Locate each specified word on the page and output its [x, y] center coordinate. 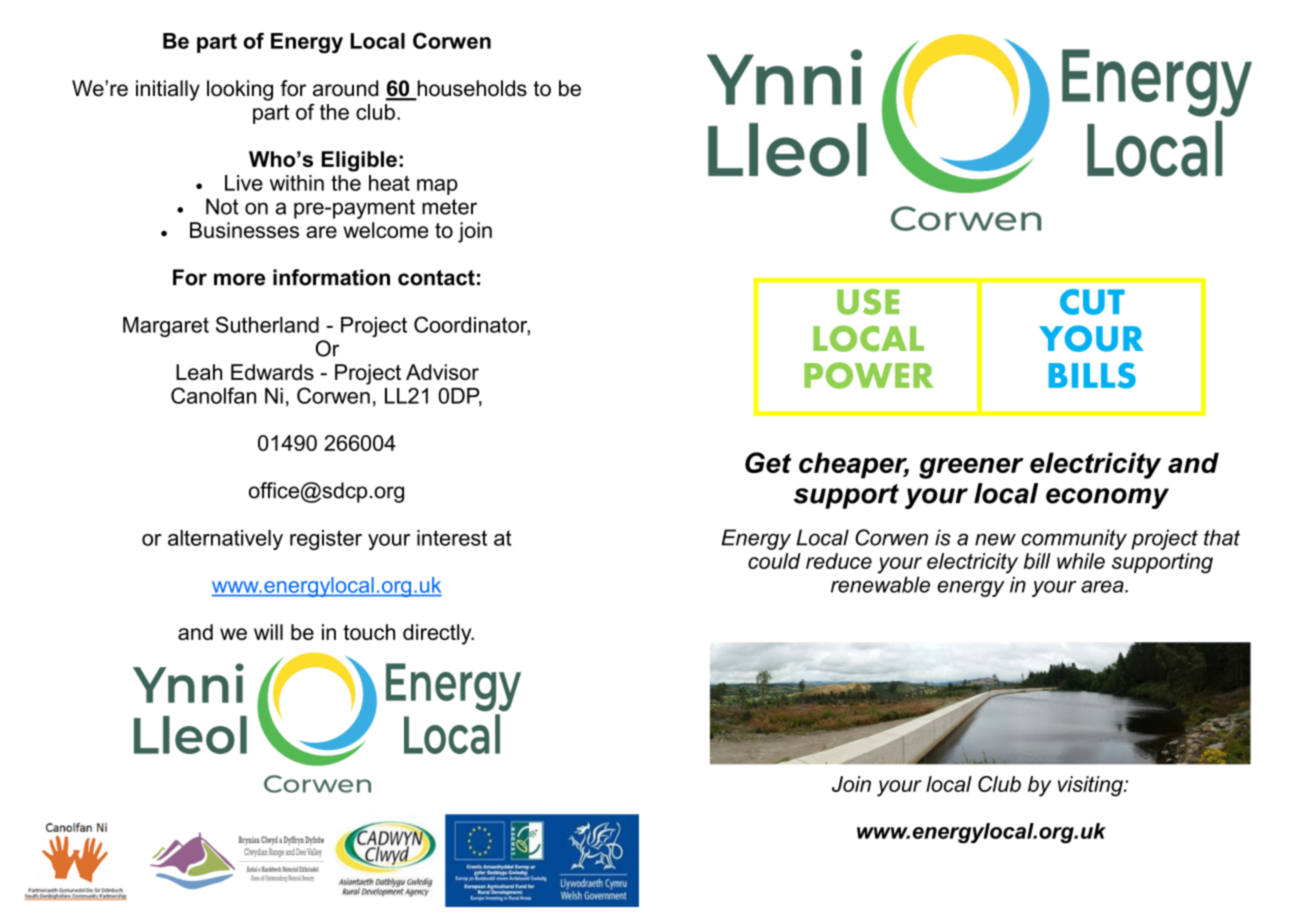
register [326, 540]
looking [240, 90]
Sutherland [267, 324]
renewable [880, 584]
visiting [1091, 786]
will [268, 632]
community [1074, 539]
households [471, 89]
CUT [1092, 302]
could [774, 561]
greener [971, 468]
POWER [869, 375]
